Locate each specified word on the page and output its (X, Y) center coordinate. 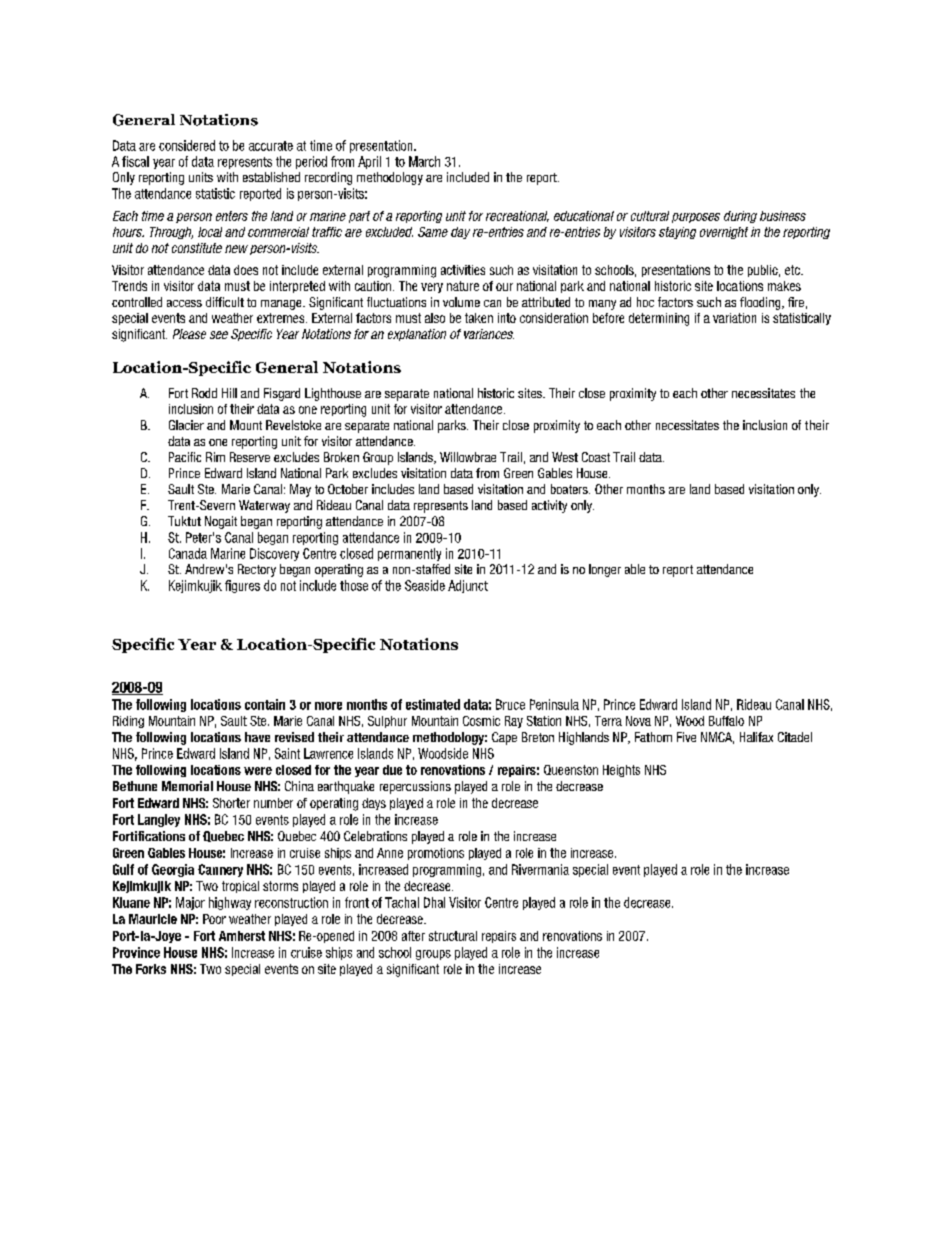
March (424, 161)
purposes (696, 218)
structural (453, 936)
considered (187, 145)
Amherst (242, 936)
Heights (621, 771)
